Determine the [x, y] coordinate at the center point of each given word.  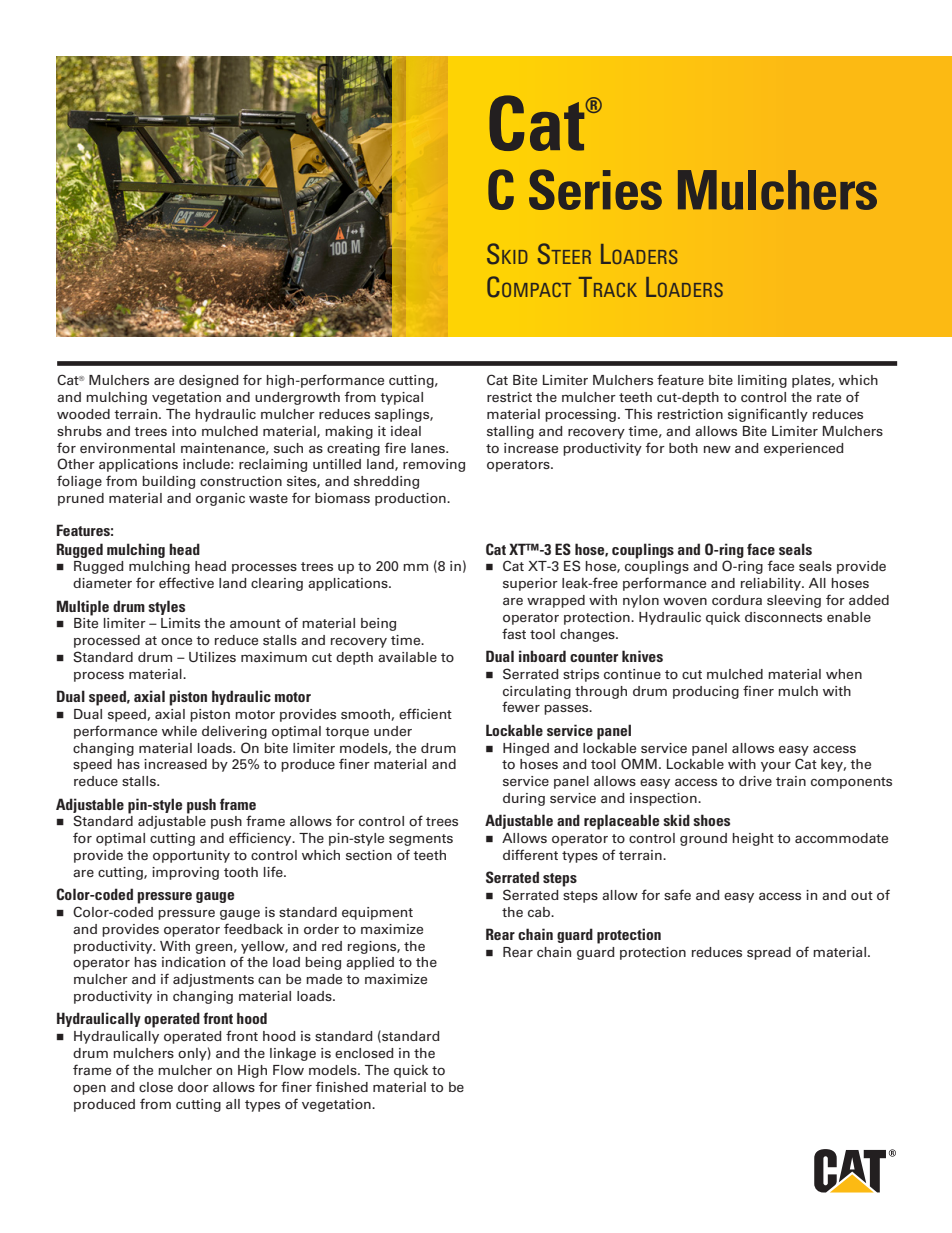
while [179, 731]
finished [342, 1086]
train [791, 781]
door [193, 1087]
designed [209, 381]
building [168, 482]
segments [421, 840]
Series [595, 189]
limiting [762, 381]
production [411, 499]
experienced [804, 449]
